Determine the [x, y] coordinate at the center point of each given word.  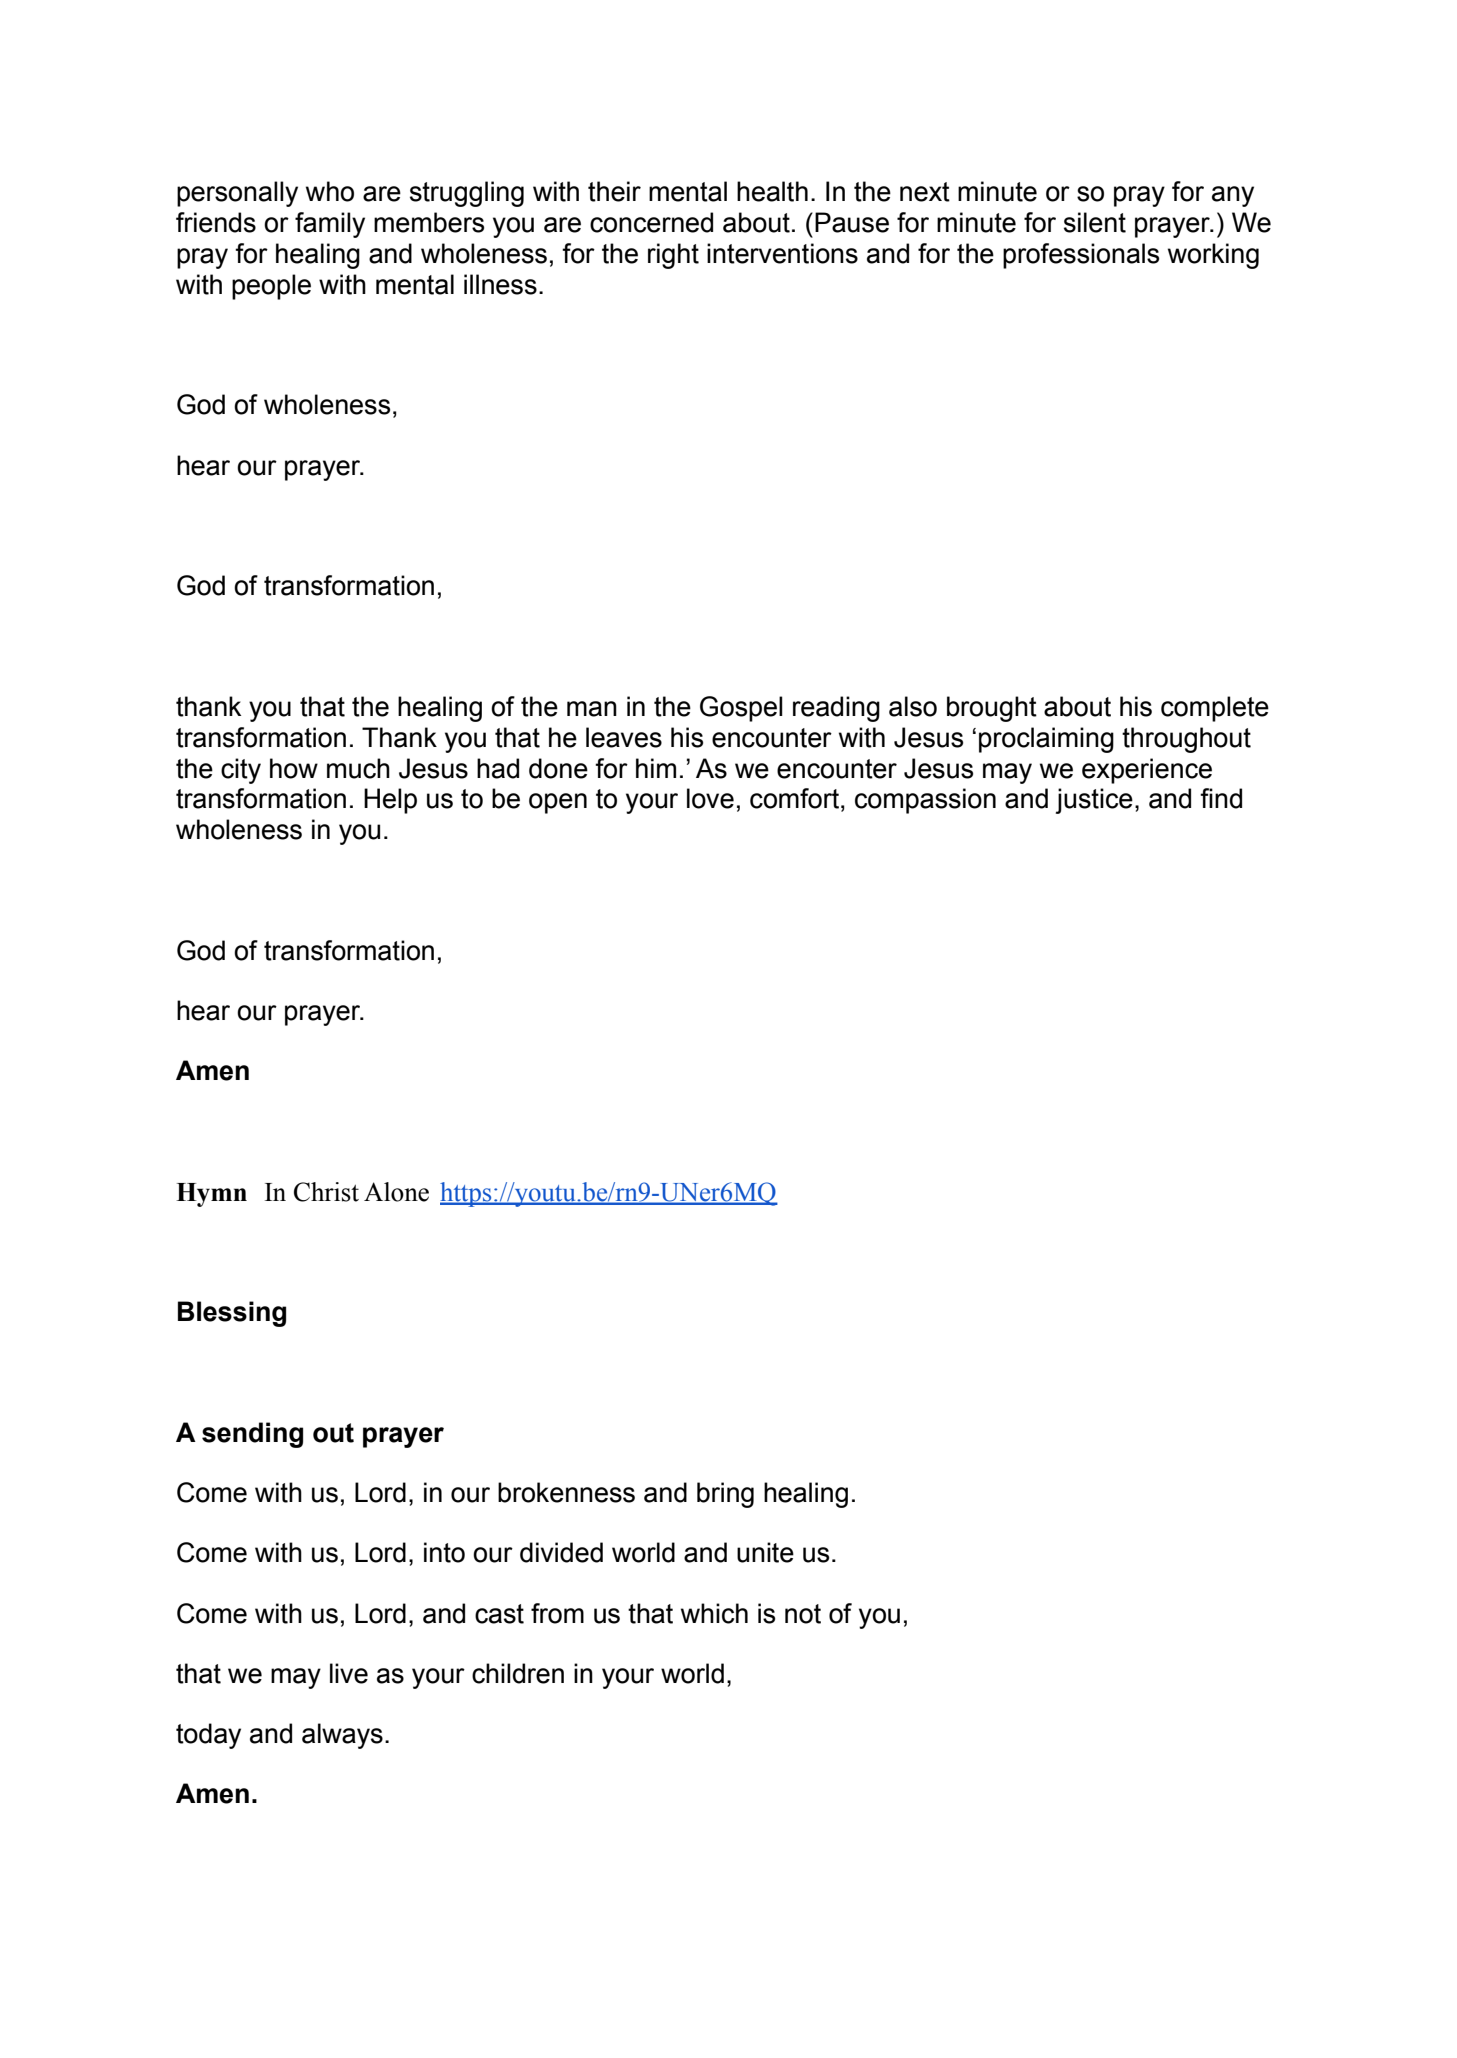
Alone [396, 1192]
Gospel [741, 709]
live [349, 1673]
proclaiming [1046, 740]
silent [1095, 222]
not [803, 1614]
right [673, 256]
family [330, 225]
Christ [326, 1192]
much [358, 768]
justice [1094, 801]
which [714, 1613]
